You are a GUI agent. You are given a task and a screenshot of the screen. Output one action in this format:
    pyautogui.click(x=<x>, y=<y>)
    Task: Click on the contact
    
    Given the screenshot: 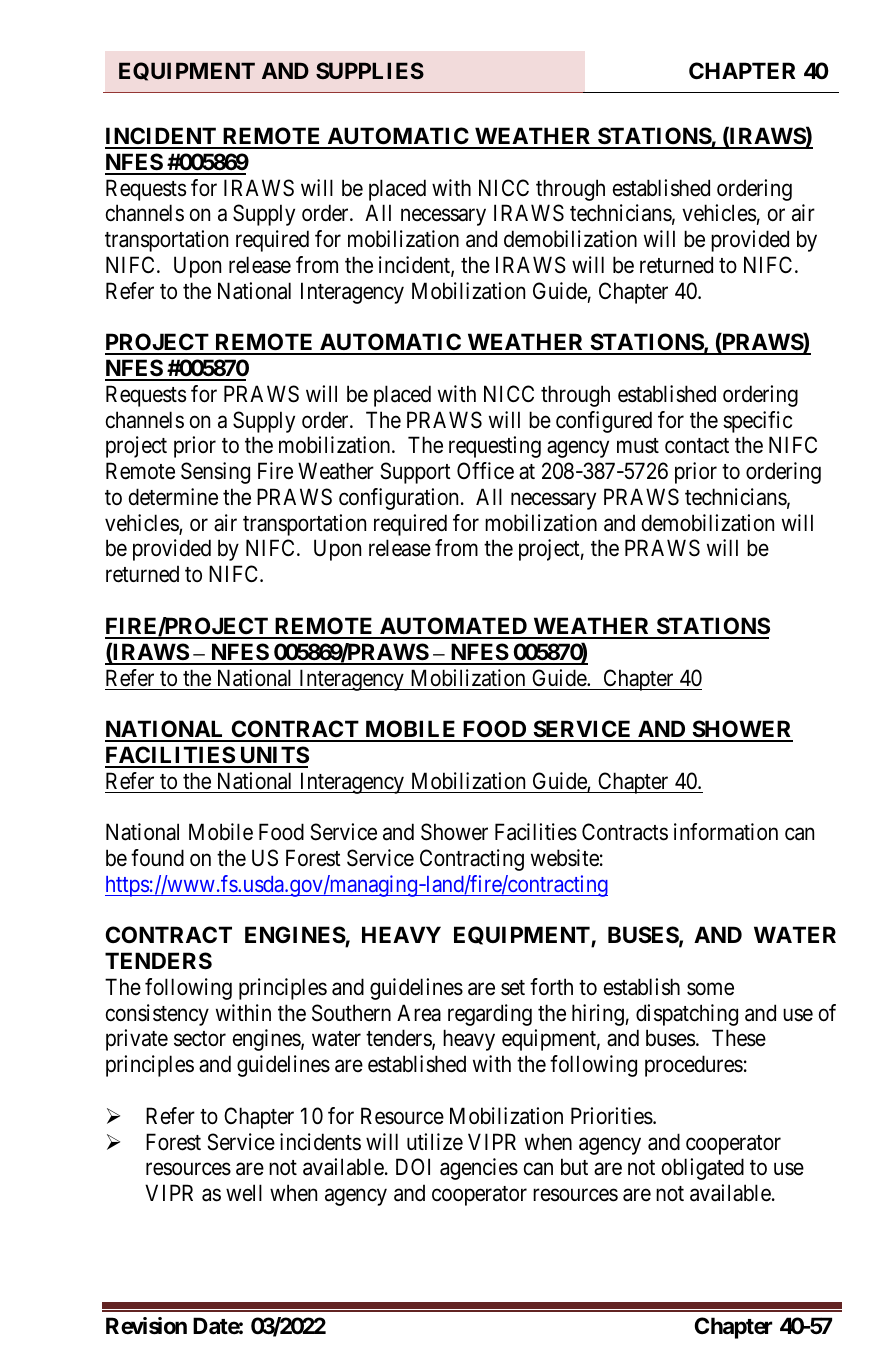 What is the action you would take?
    pyautogui.click(x=697, y=446)
